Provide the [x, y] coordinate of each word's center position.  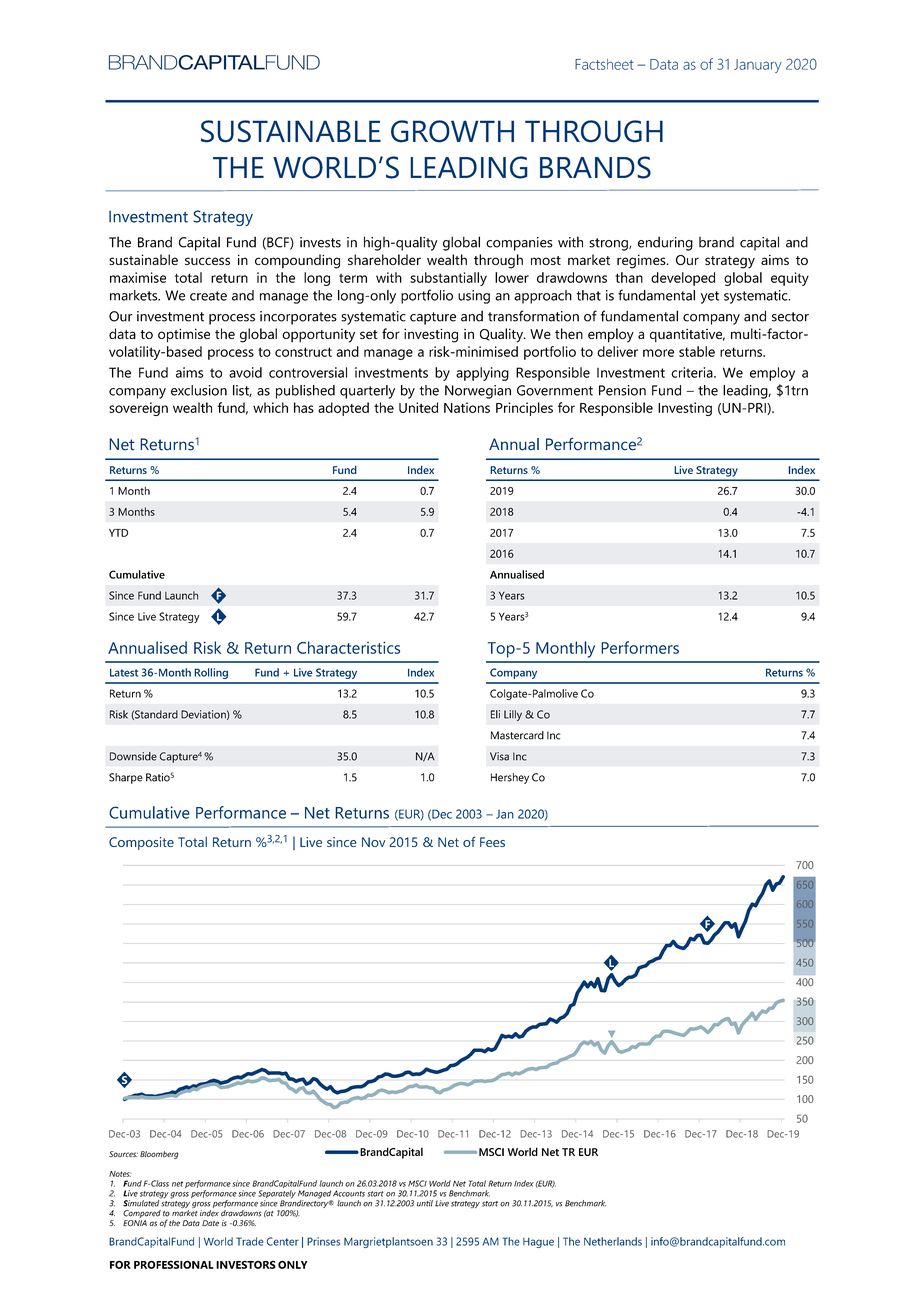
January [758, 66]
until [425, 1203]
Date [210, 1223]
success [207, 261]
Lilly [513, 715]
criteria [693, 372]
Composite [141, 843]
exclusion [199, 390]
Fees [492, 842]
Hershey [510, 778]
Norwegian [478, 392]
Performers [640, 647]
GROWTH [452, 131]
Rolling [211, 673]
